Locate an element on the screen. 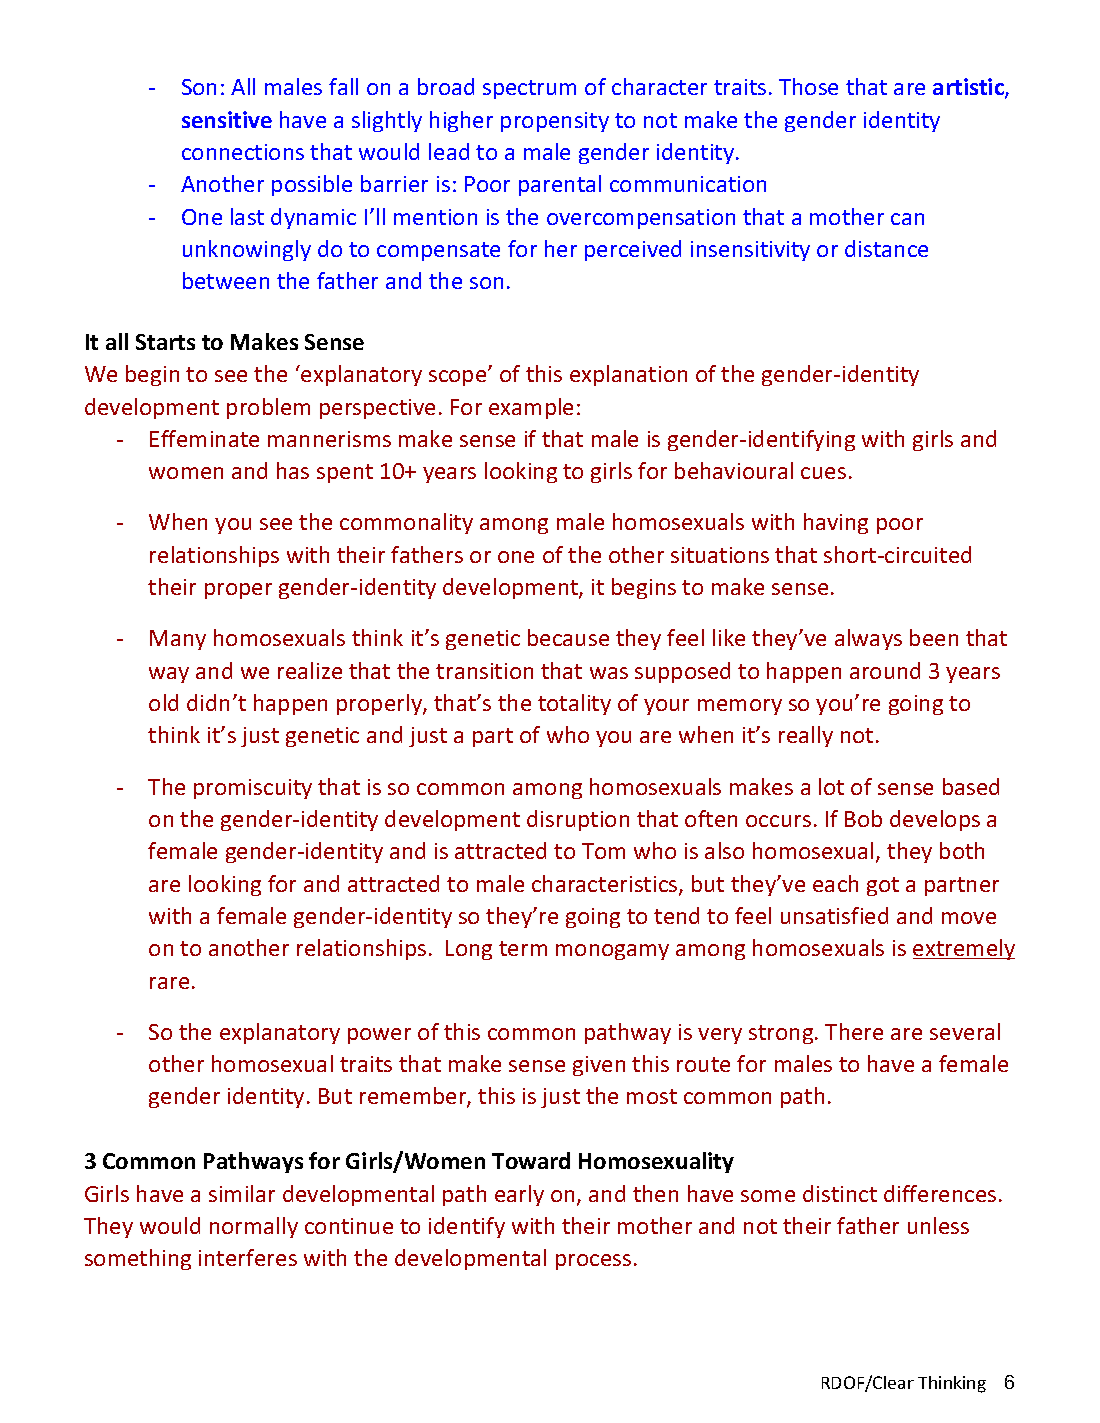 The width and height of the screenshot is (1100, 1423). promiscuity is located at coordinates (253, 789).
